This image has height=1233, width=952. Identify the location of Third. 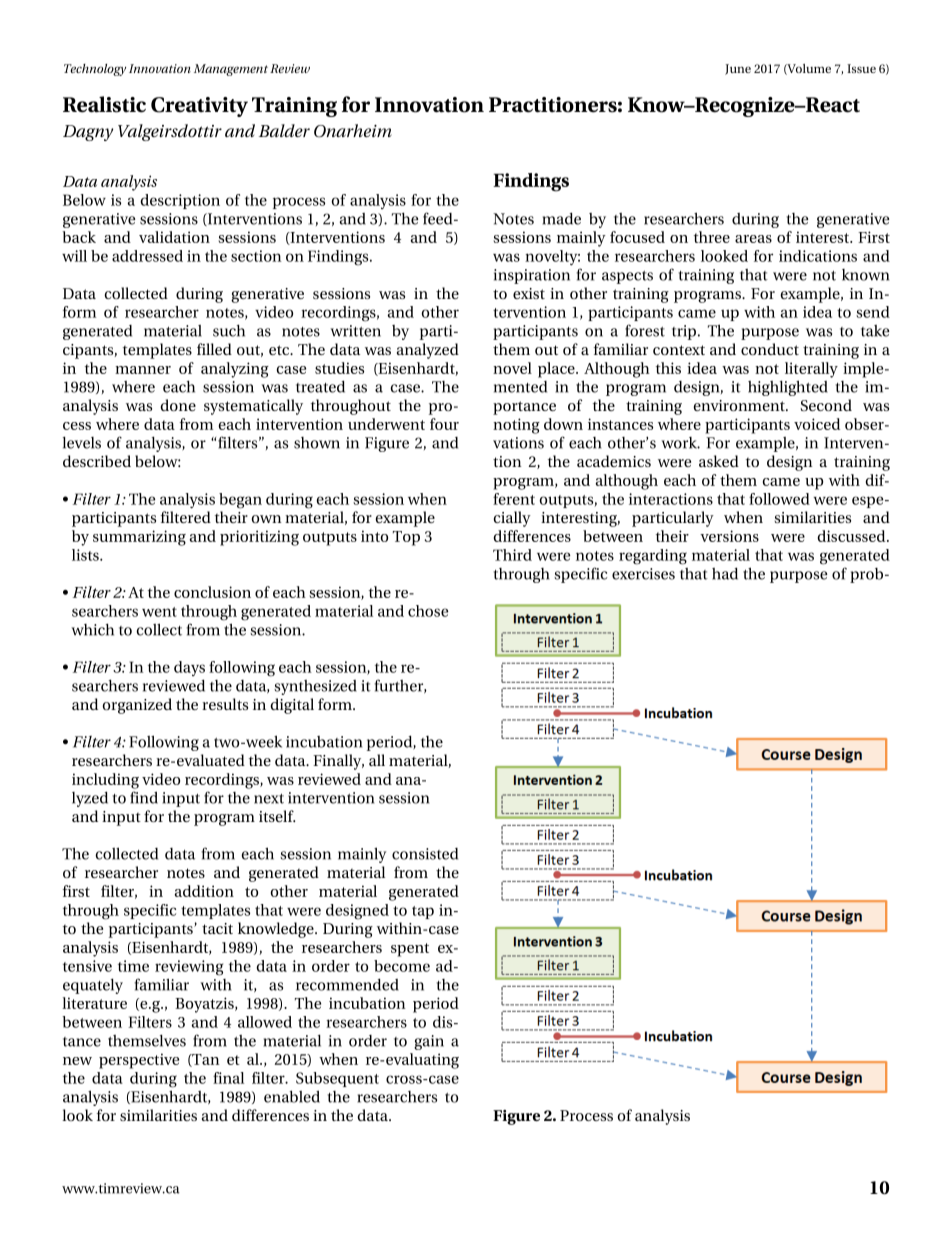
(512, 555).
